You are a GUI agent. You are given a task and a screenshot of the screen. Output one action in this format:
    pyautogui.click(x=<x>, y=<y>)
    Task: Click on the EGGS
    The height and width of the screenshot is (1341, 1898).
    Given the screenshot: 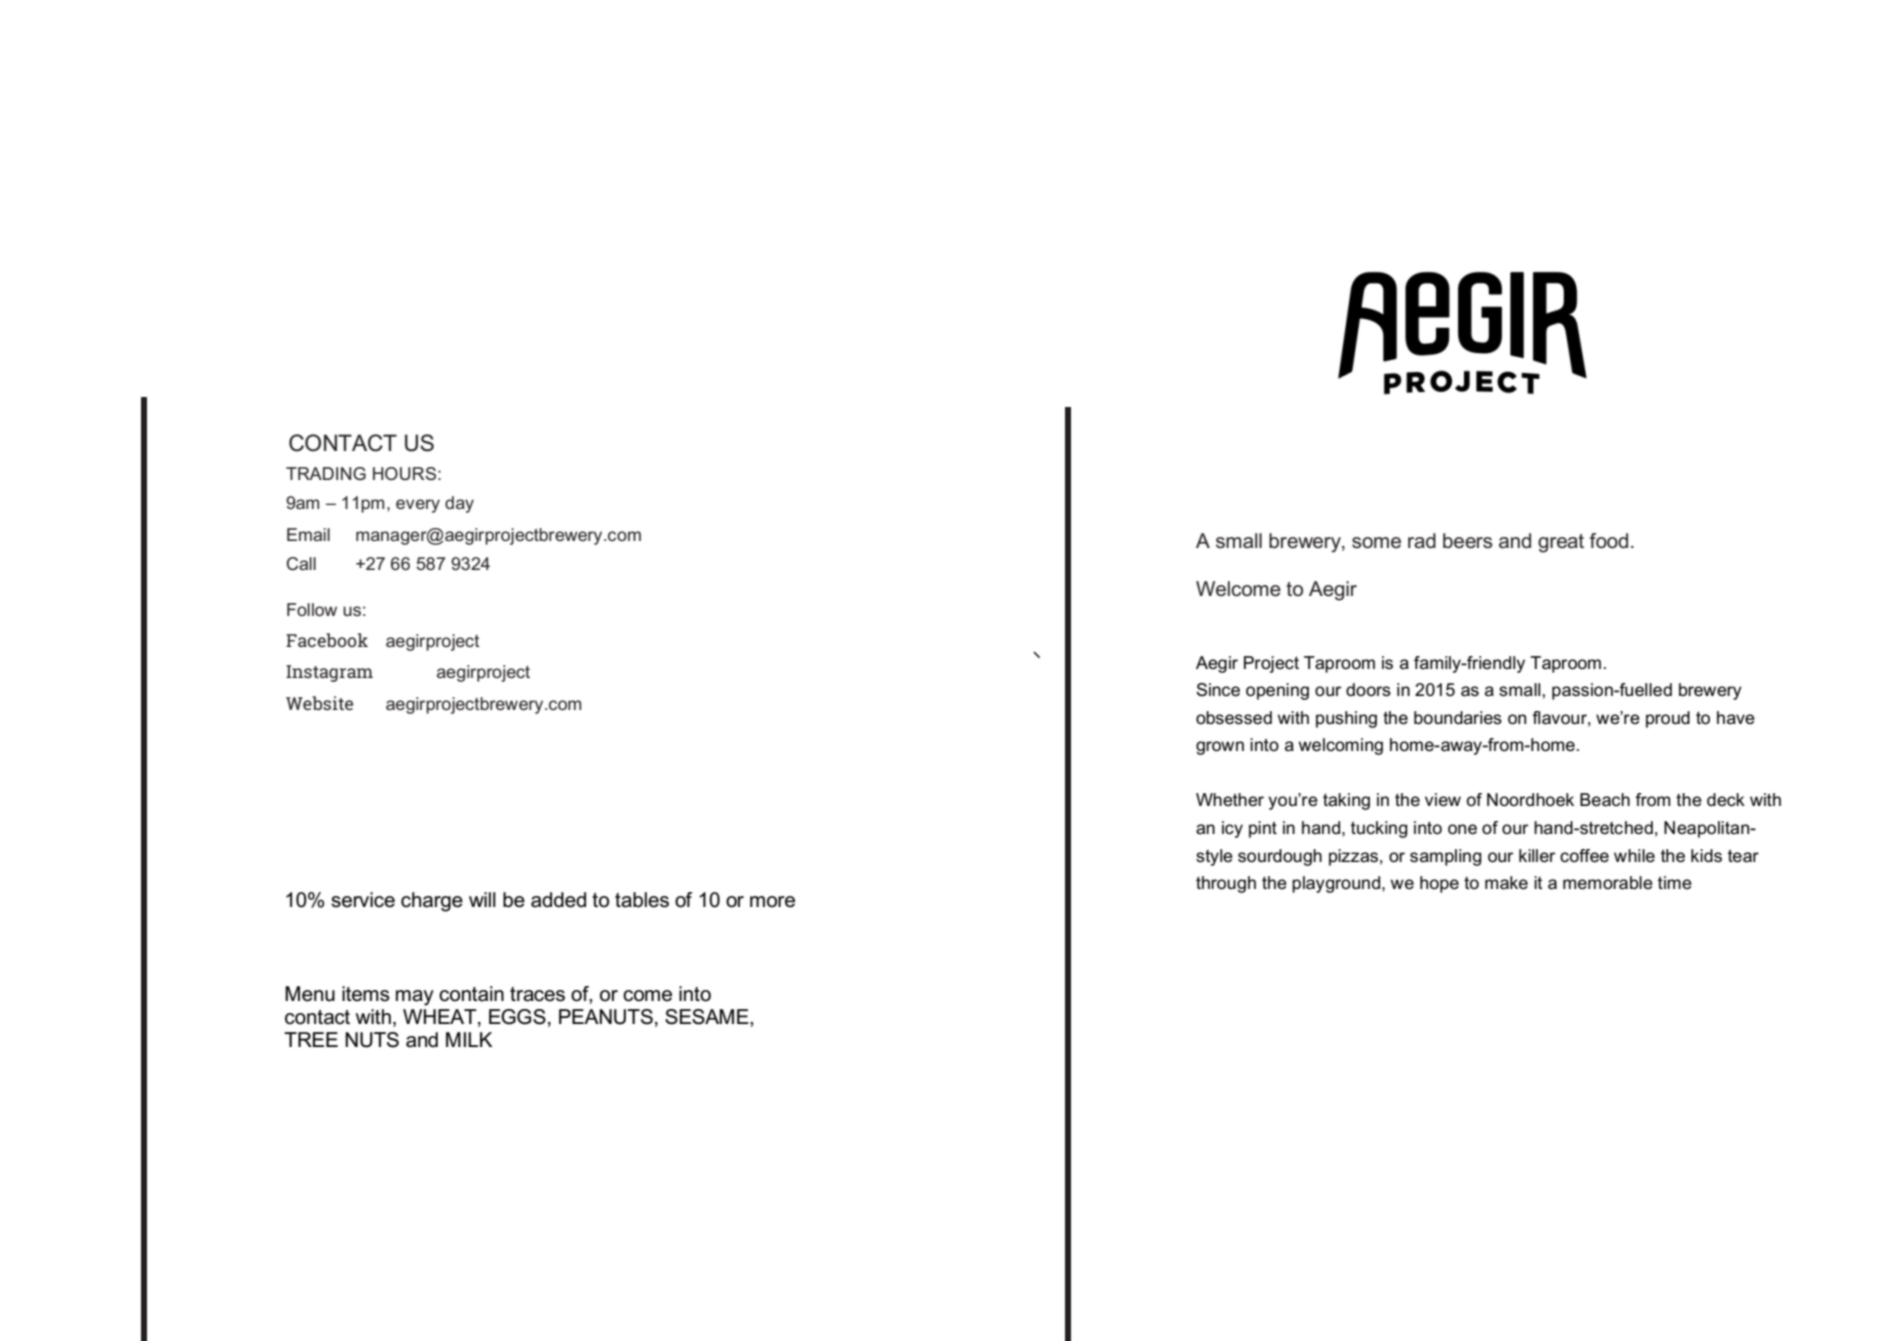 What is the action you would take?
    pyautogui.click(x=517, y=1017)
